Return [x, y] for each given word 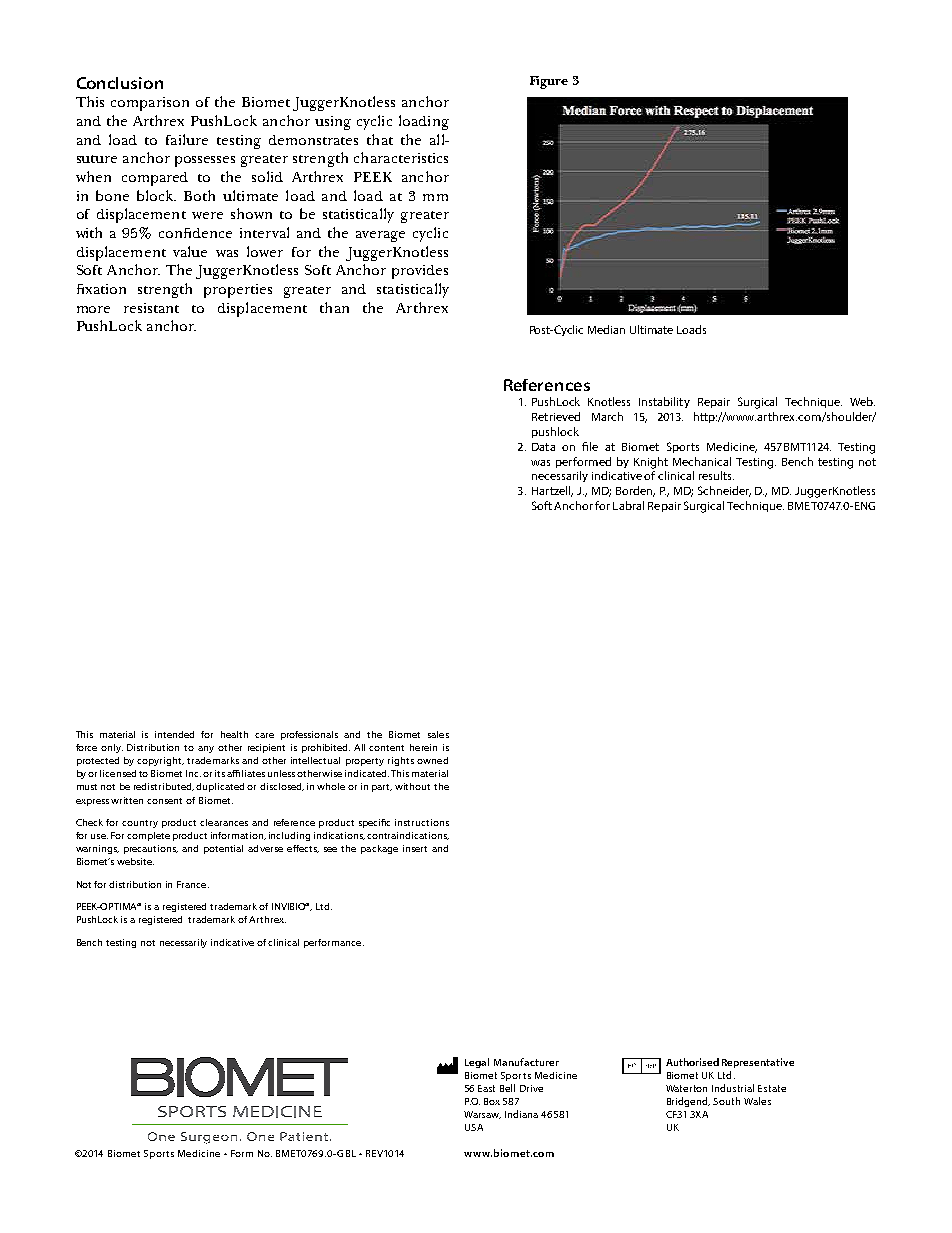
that [380, 139]
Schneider [724, 491]
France [193, 884]
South [726, 1101]
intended [174, 734]
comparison [150, 104]
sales [438, 734]
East [486, 1088]
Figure [549, 82]
